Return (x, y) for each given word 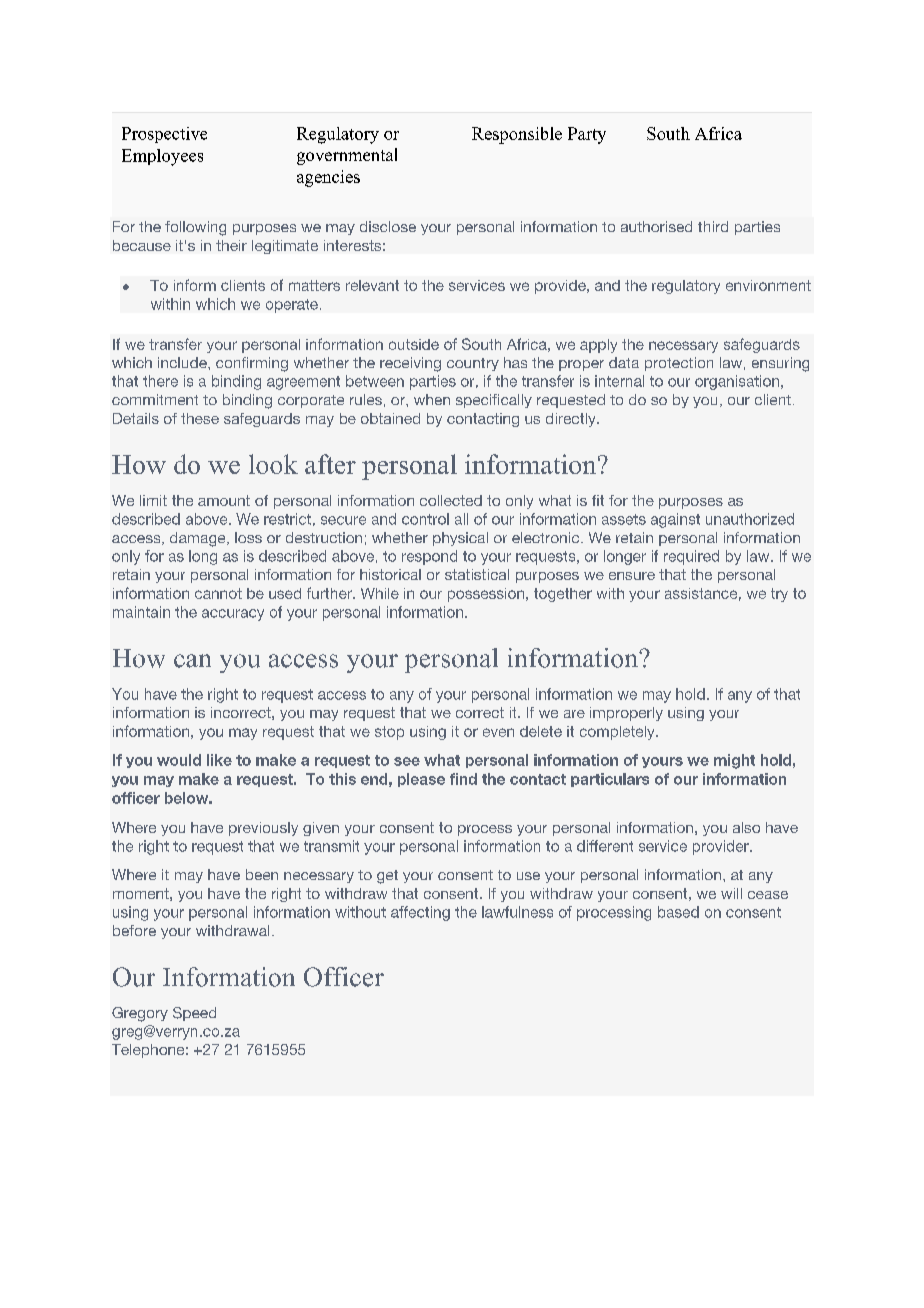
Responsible (517, 135)
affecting (420, 913)
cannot (218, 593)
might (734, 761)
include (183, 362)
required (691, 557)
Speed (194, 1014)
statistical (477, 574)
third (713, 226)
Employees (162, 157)
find (463, 779)
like (219, 760)
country (473, 364)
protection (679, 364)
